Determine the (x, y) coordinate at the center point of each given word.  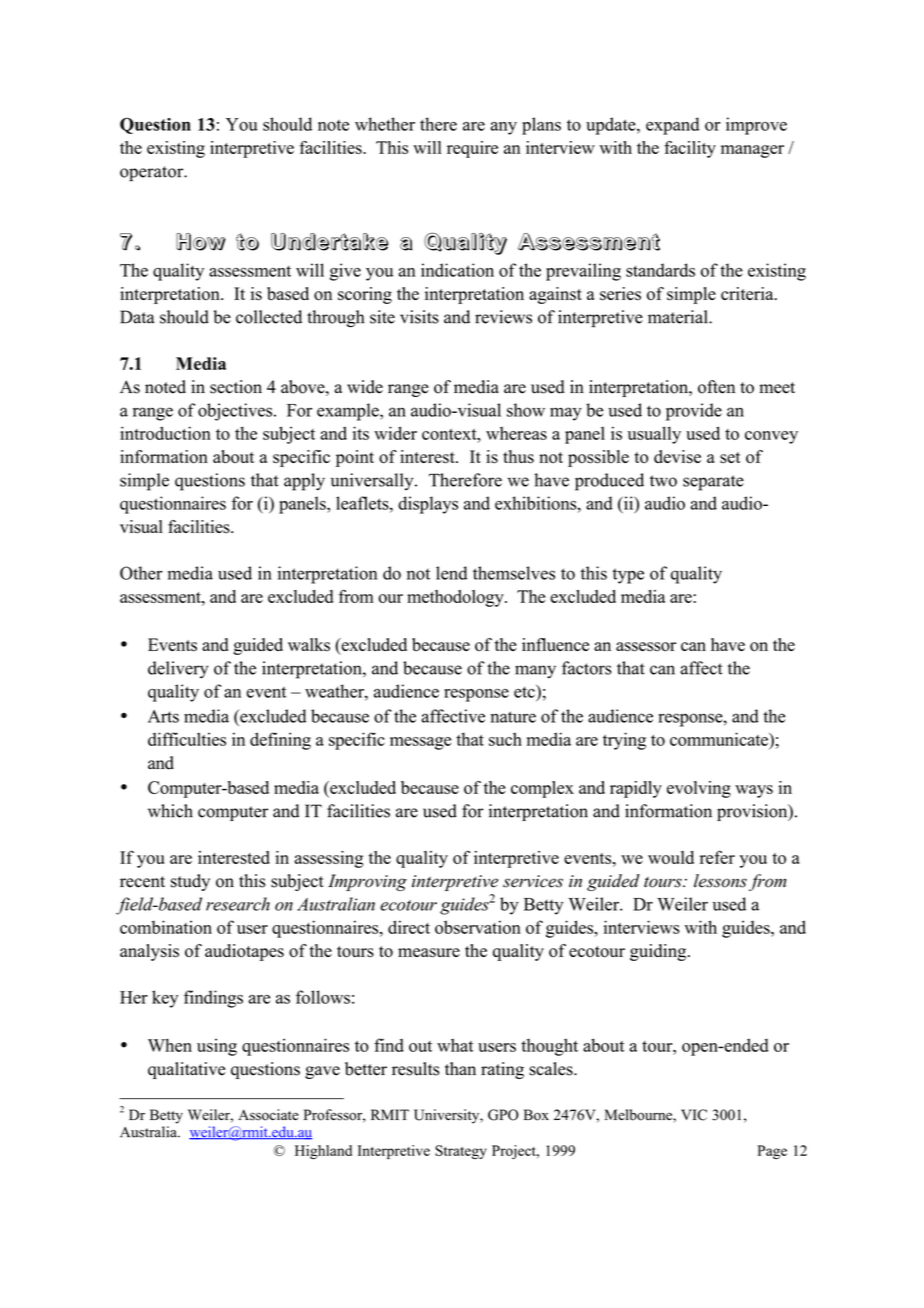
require (472, 149)
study (190, 882)
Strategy (461, 1152)
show (526, 410)
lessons (720, 881)
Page (772, 1152)
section (236, 387)
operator (153, 174)
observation (478, 927)
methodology (456, 598)
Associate (268, 1115)
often (716, 387)
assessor (646, 647)
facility (690, 149)
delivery (178, 670)
